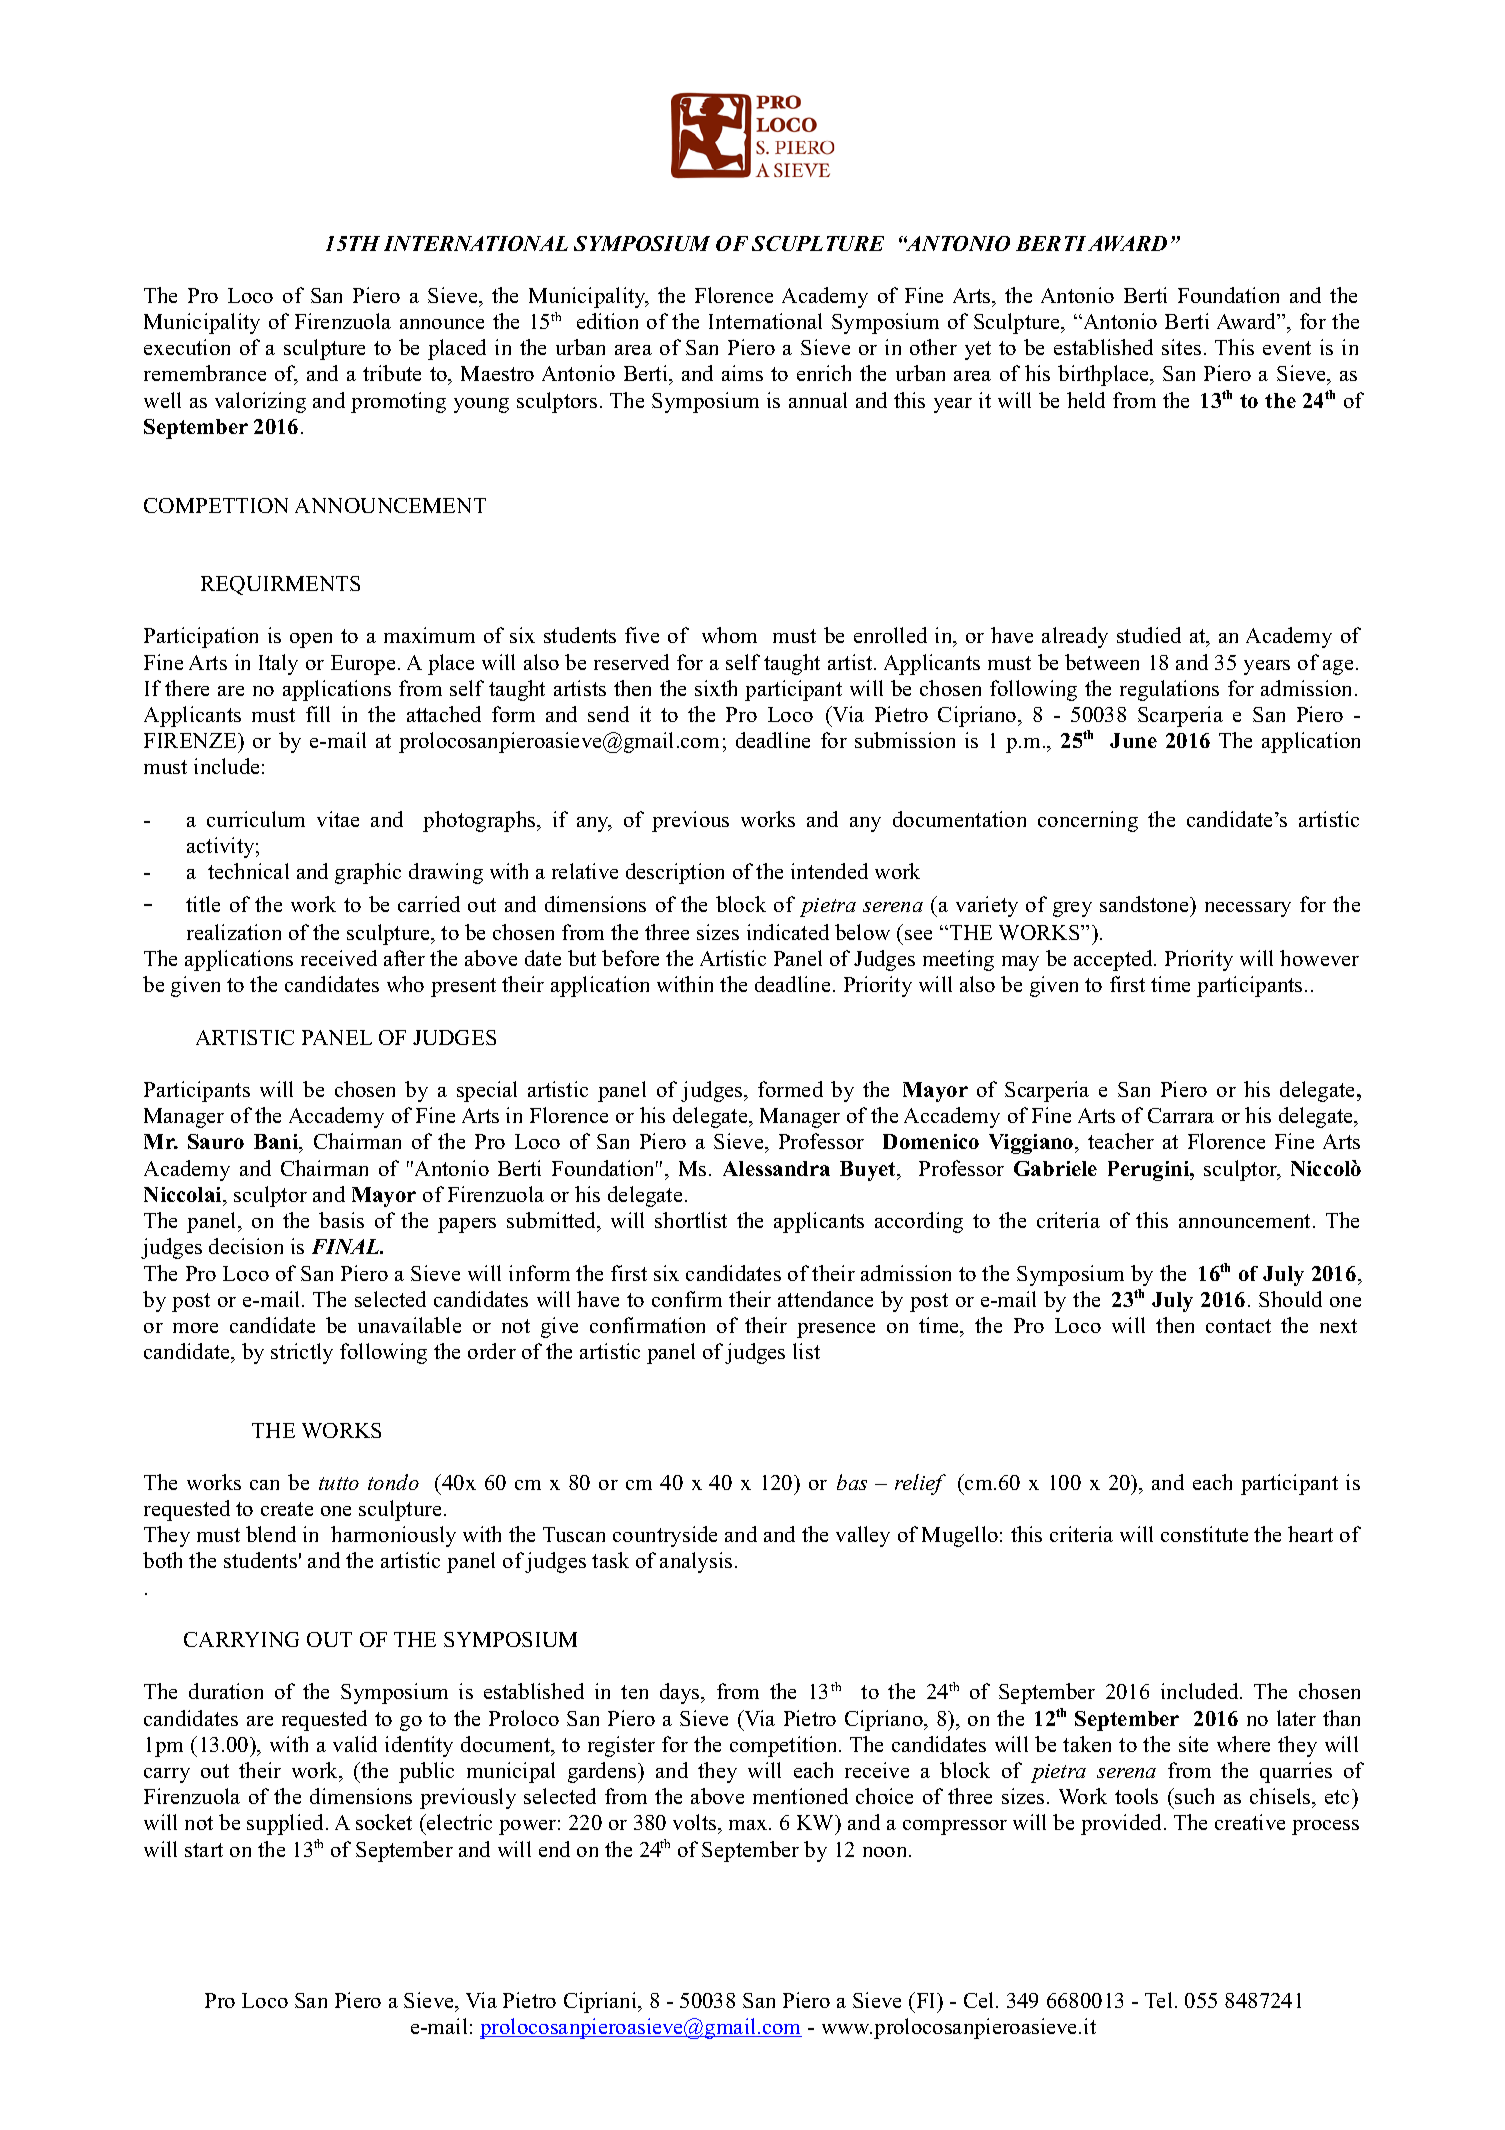 The height and width of the image is (2130, 1505). I want to click on start, so click(204, 1850).
